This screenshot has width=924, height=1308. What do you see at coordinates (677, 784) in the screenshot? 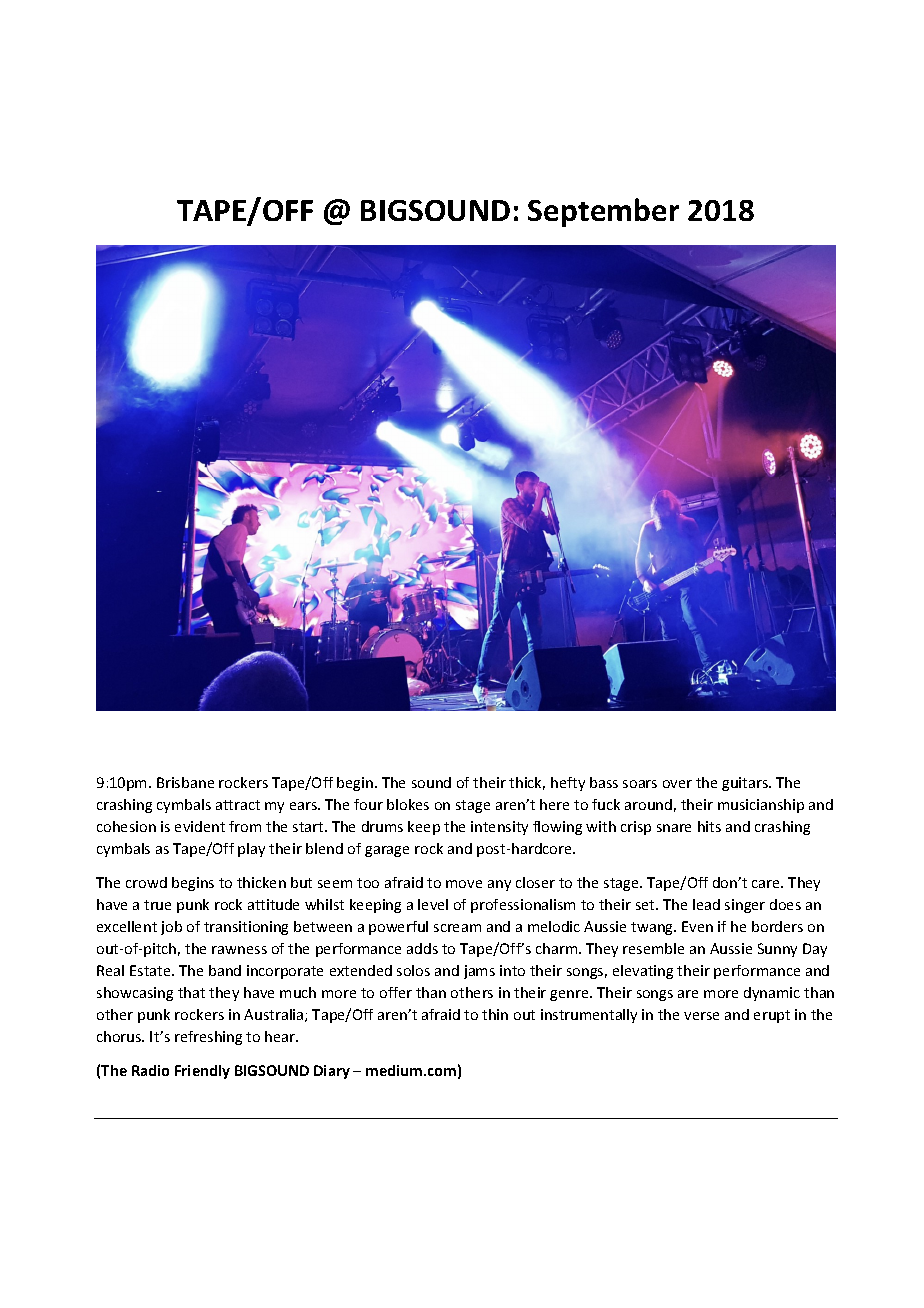
I see `over` at bounding box center [677, 784].
